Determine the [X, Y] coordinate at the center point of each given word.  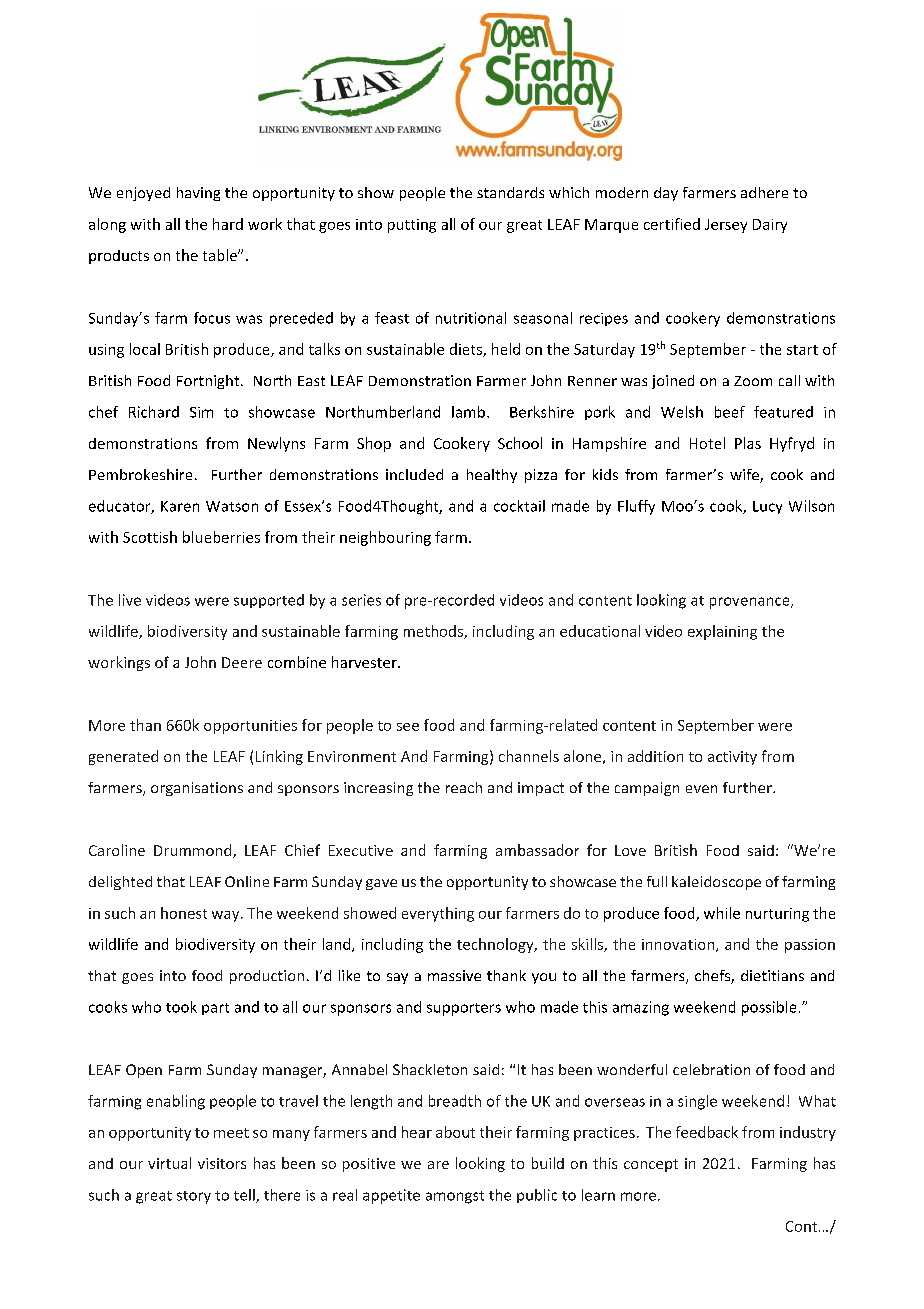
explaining [722, 632]
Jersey [726, 226]
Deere [242, 662]
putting [412, 226]
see [408, 727]
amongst [455, 1197]
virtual [169, 1163]
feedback [707, 1132]
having [198, 194]
